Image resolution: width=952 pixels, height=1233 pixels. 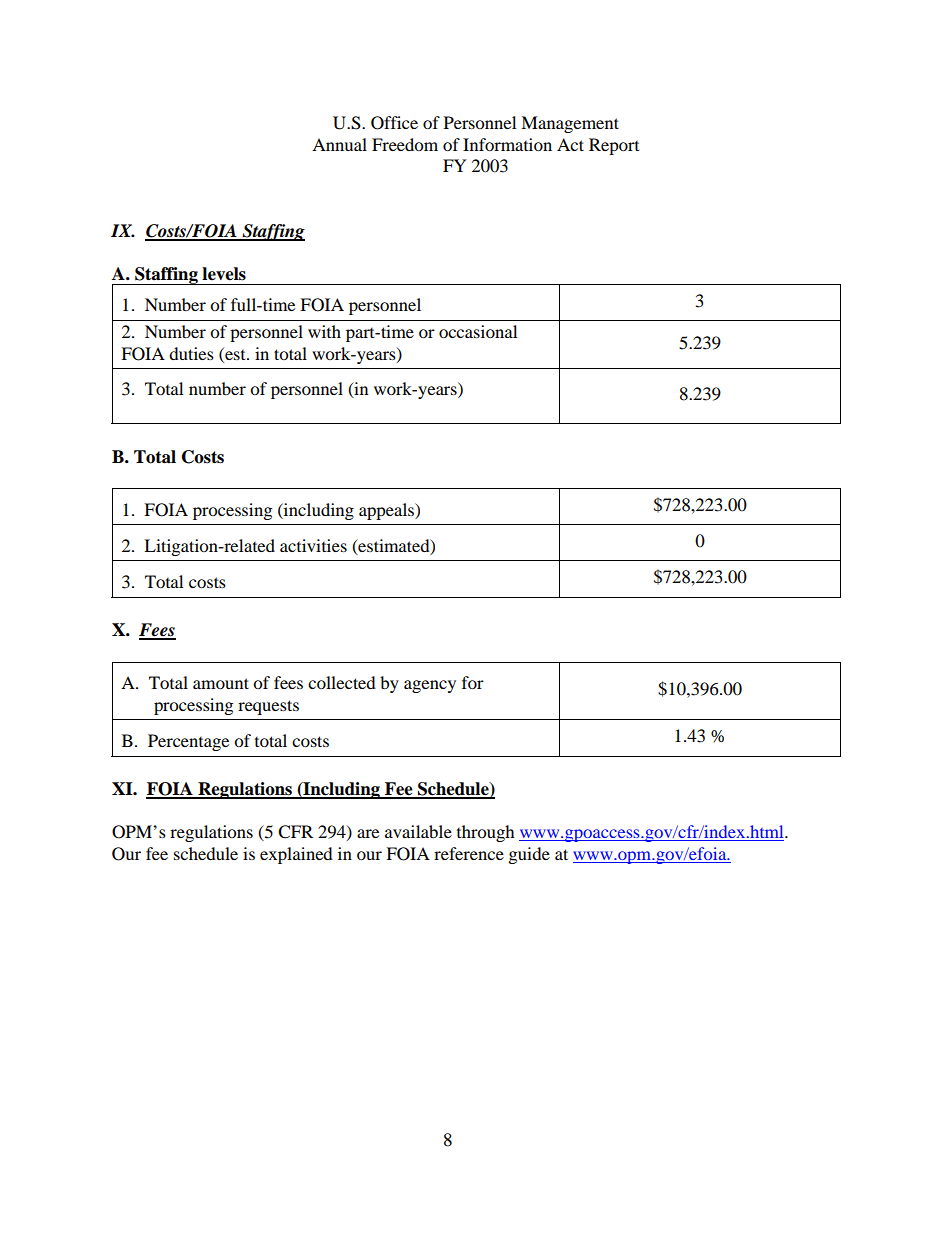 I want to click on Management, so click(x=570, y=124).
